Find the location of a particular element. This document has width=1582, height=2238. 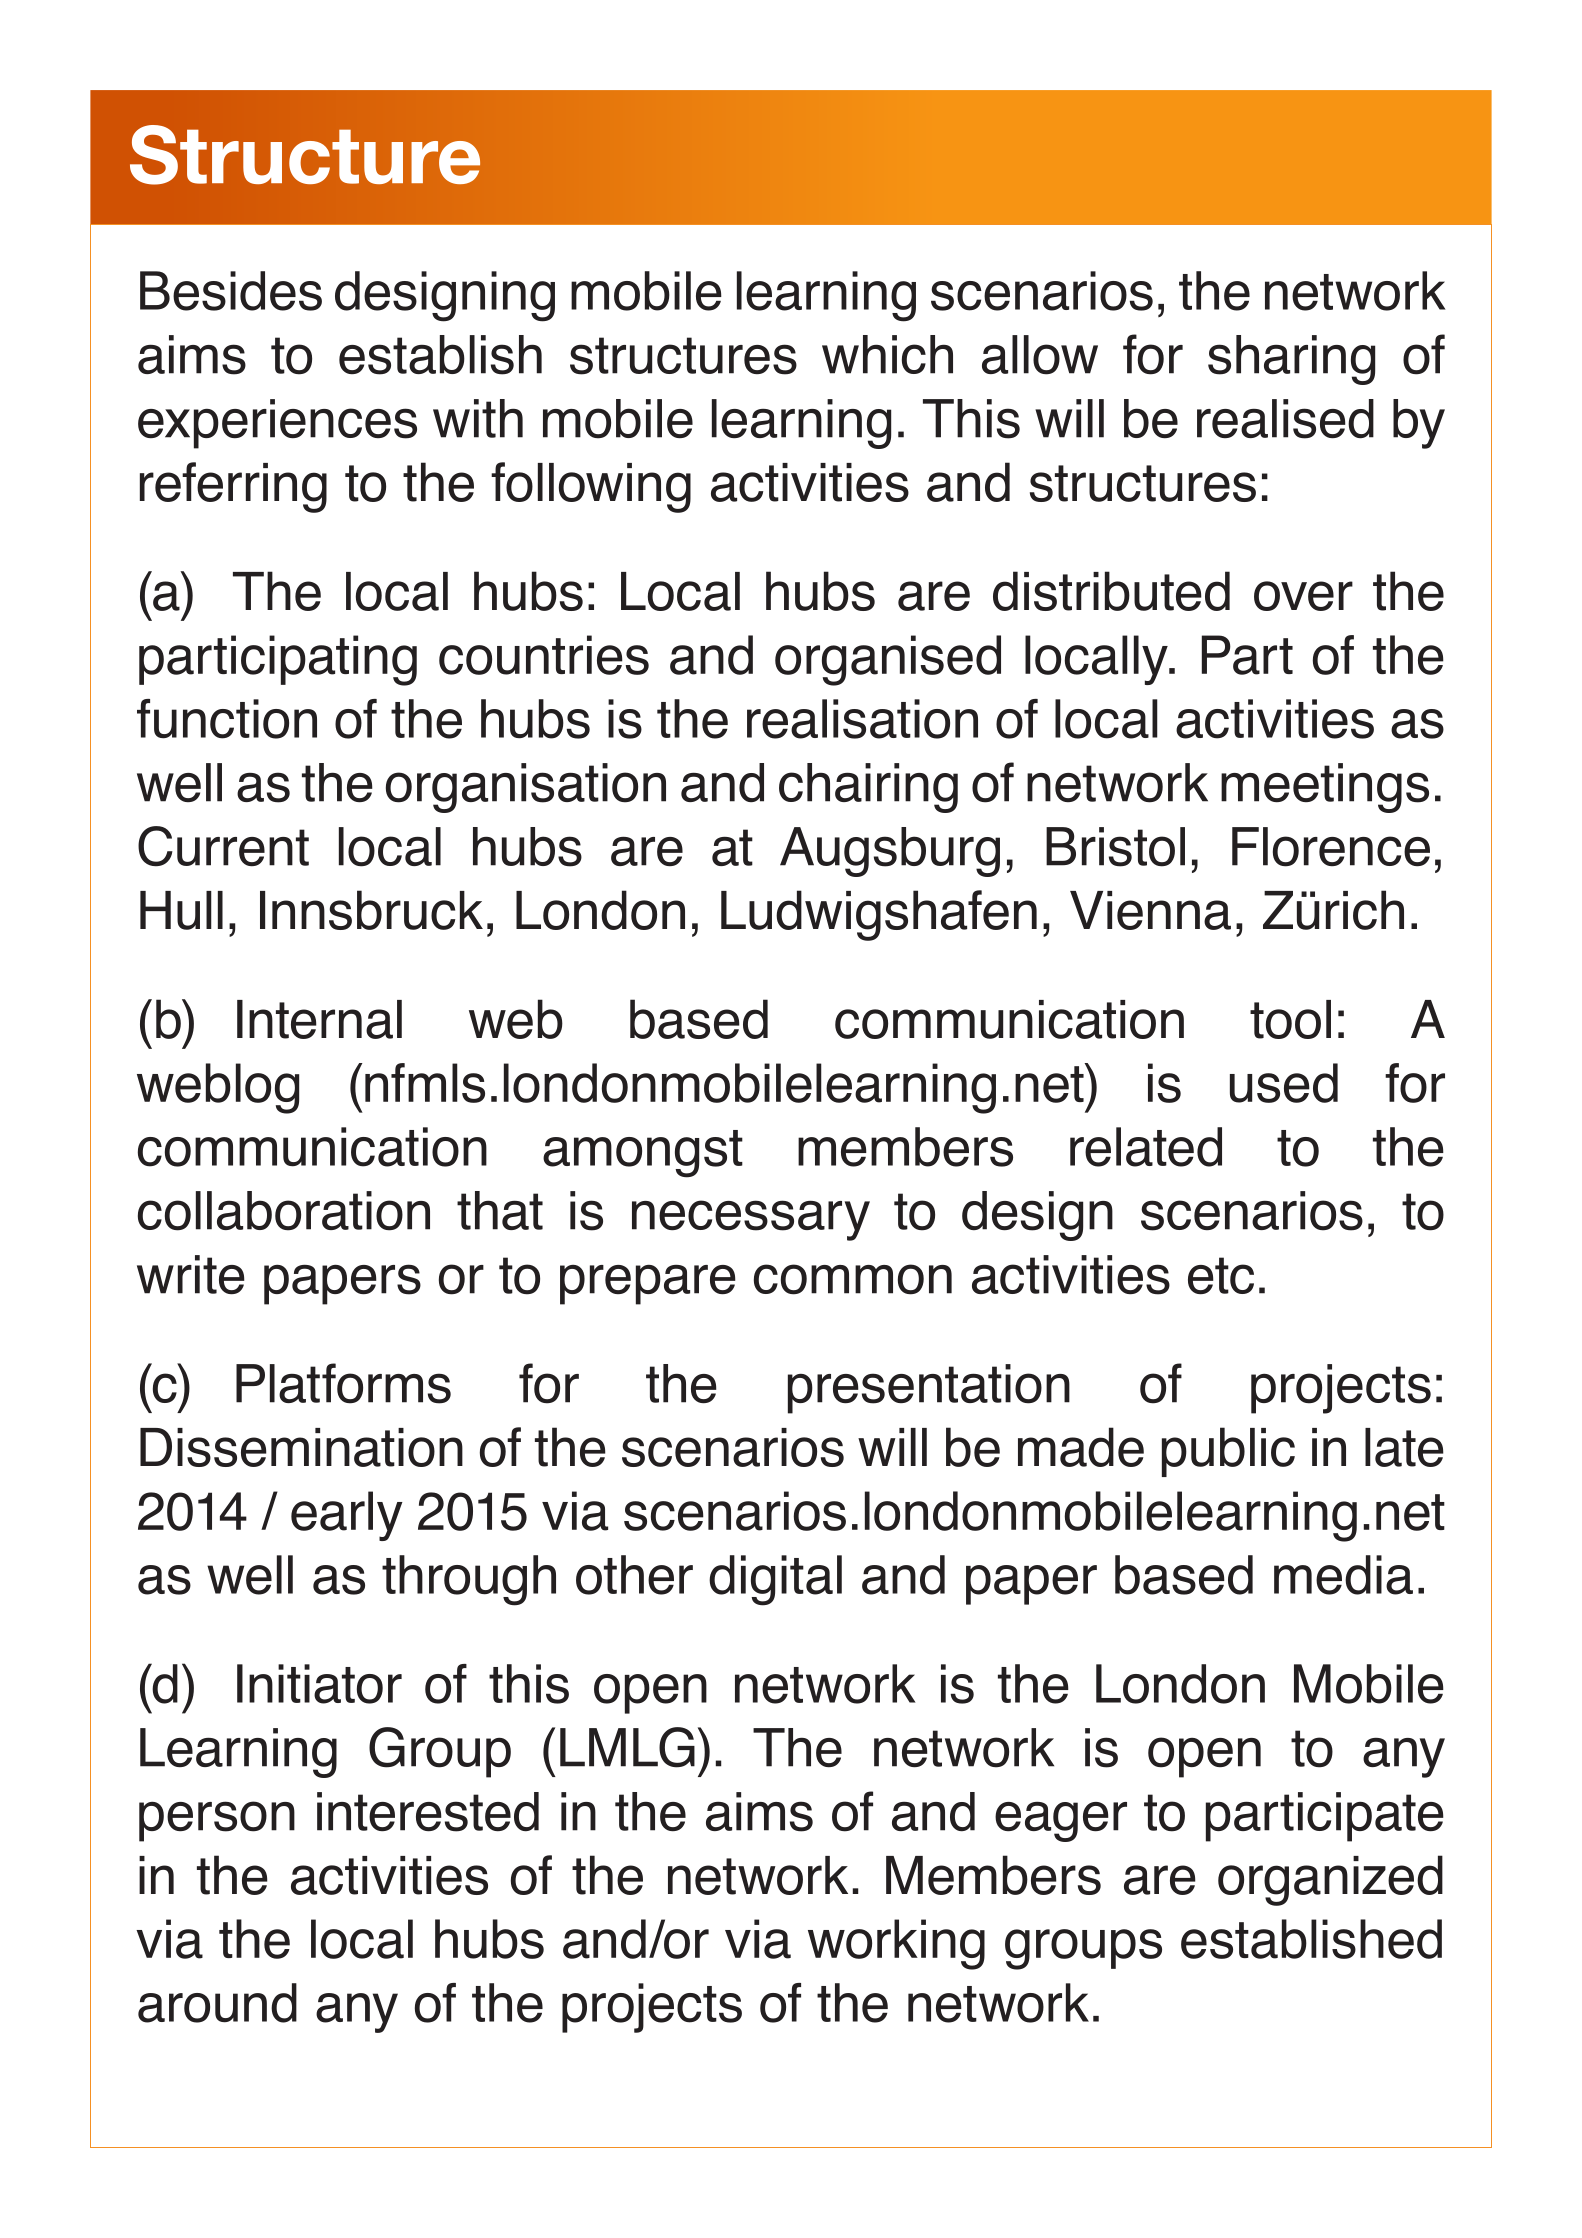

Besides is located at coordinates (231, 291).
